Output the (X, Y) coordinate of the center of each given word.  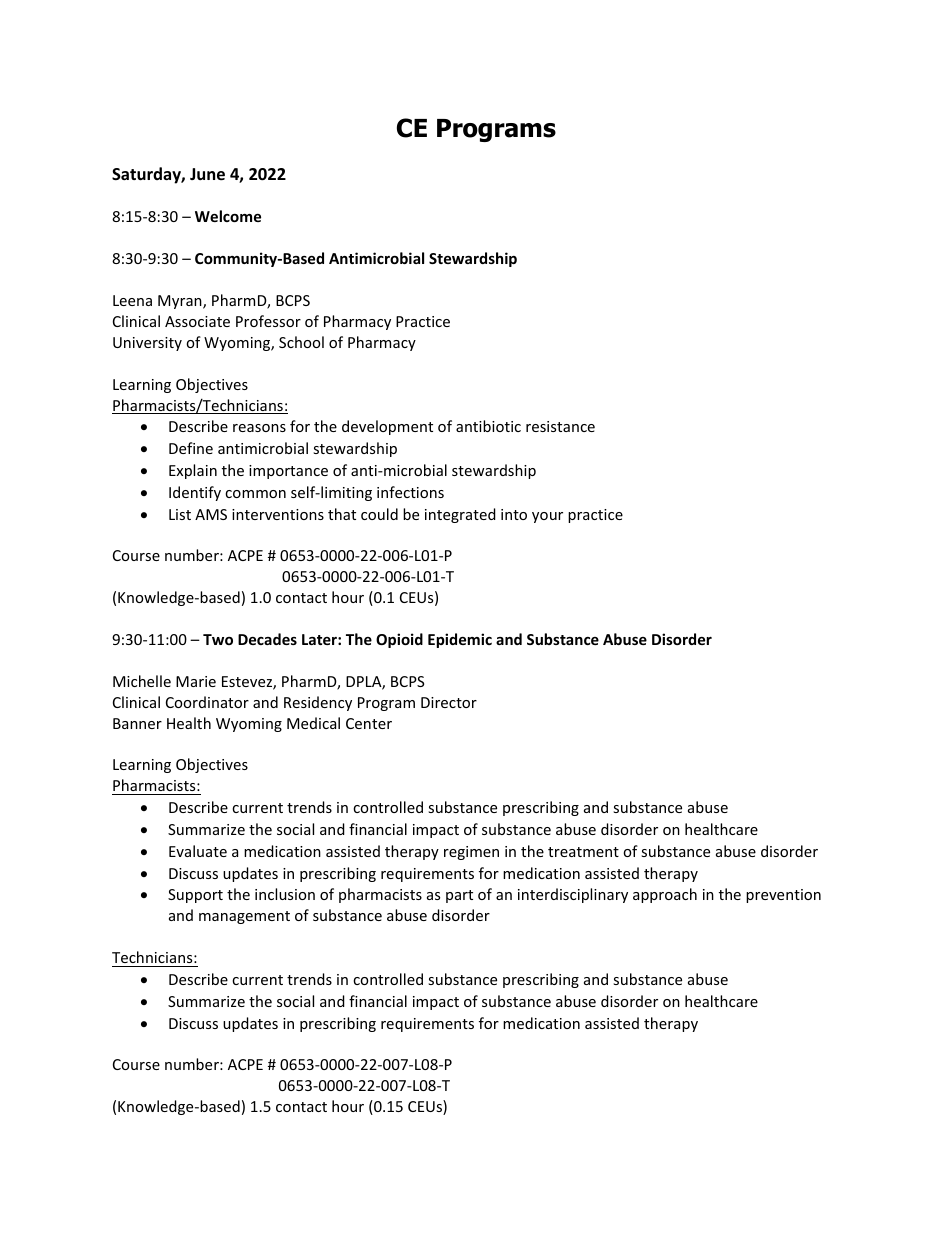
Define (191, 448)
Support (195, 896)
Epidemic (460, 640)
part (459, 896)
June (207, 174)
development (387, 427)
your (547, 517)
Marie (196, 681)
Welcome (228, 216)
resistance (560, 426)
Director (449, 702)
